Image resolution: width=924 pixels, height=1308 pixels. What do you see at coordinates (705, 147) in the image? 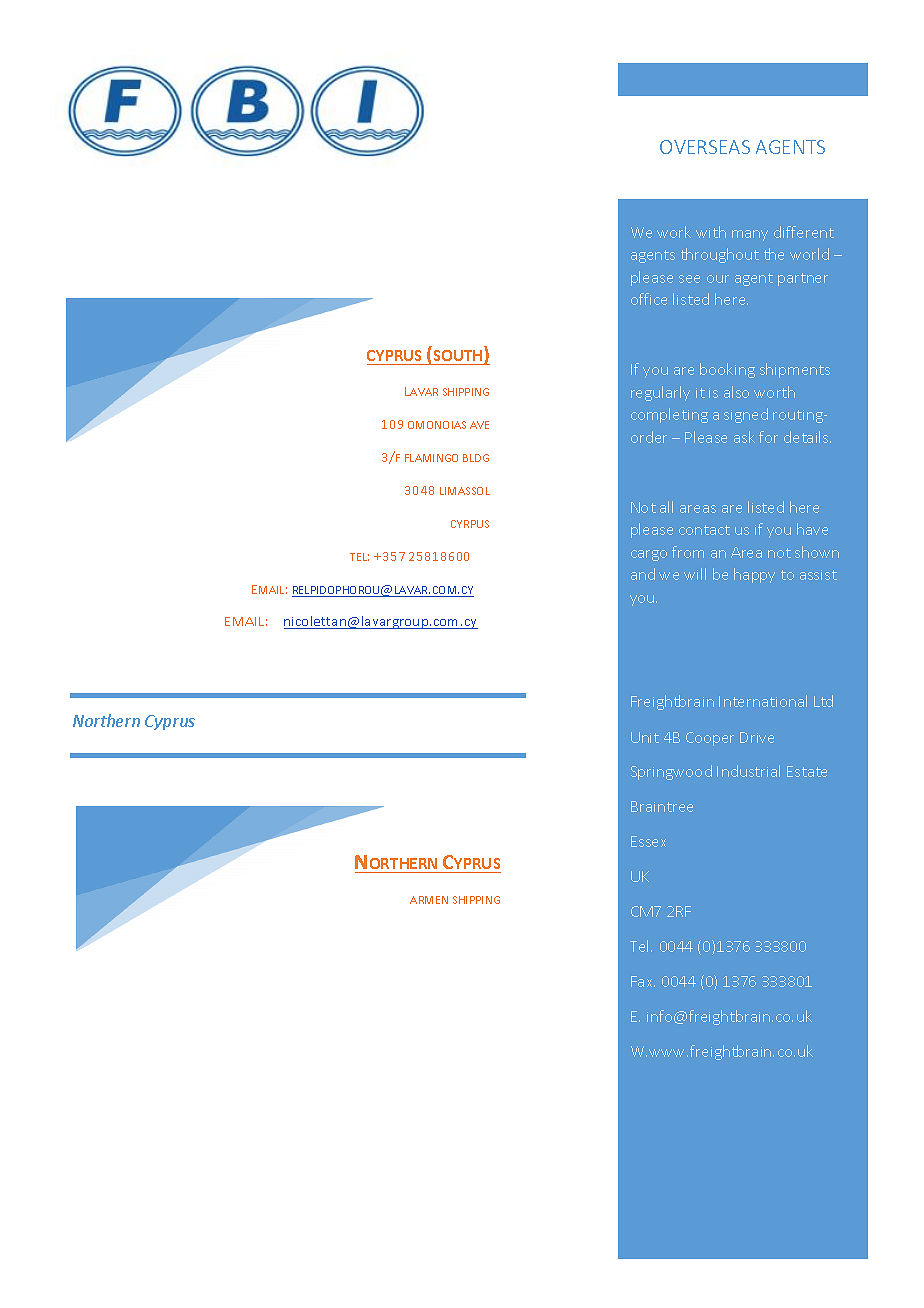
I see `OVERSEAS` at bounding box center [705, 147].
